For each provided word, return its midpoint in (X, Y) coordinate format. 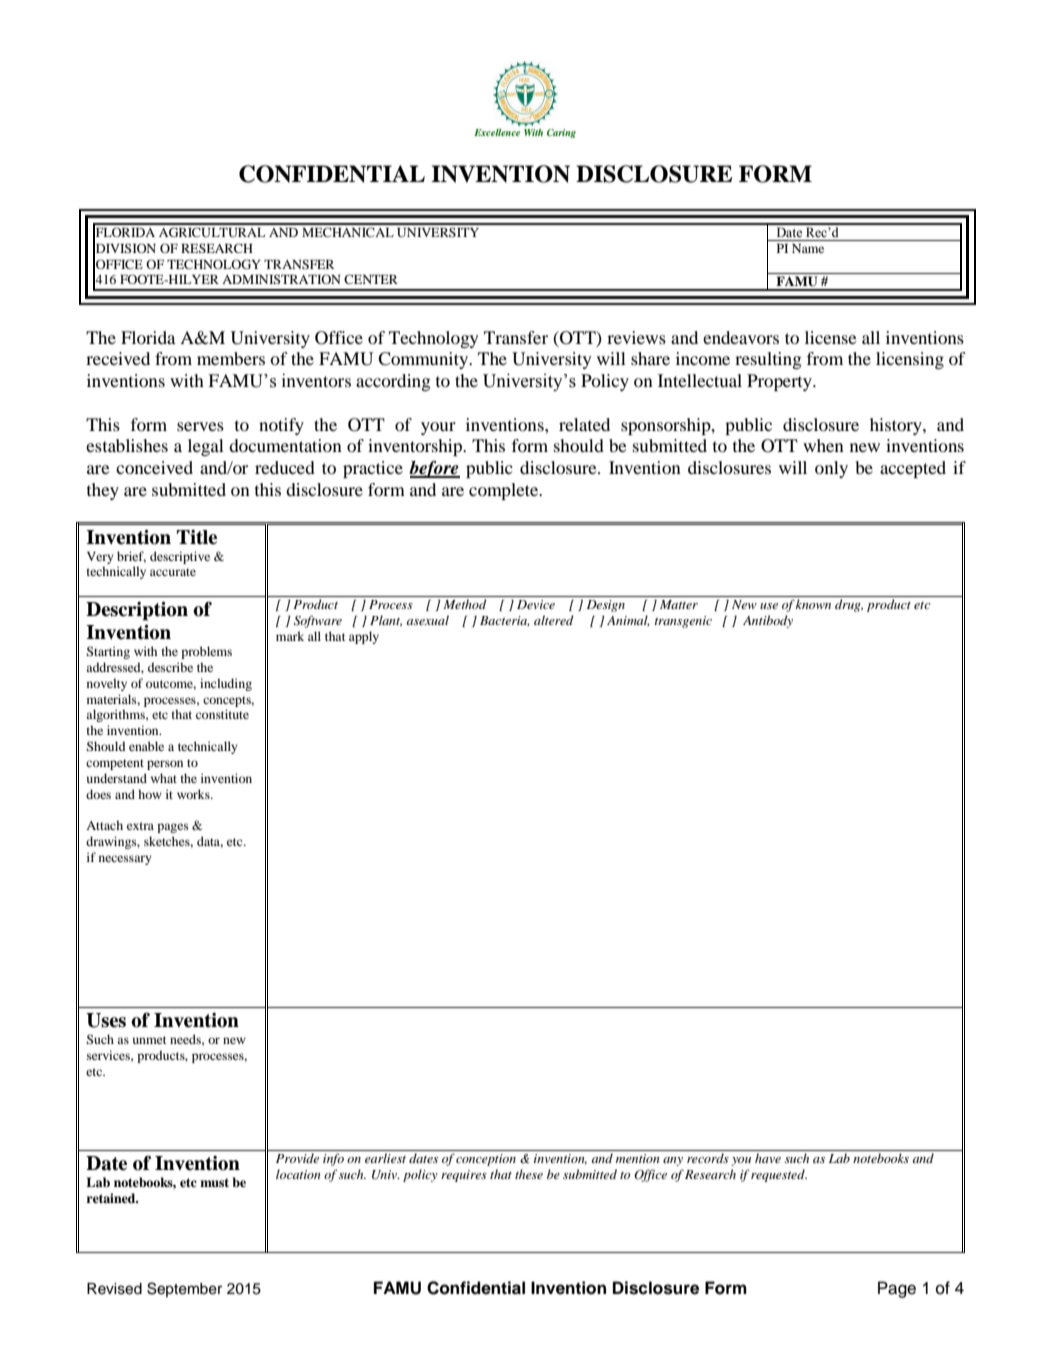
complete (505, 491)
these (529, 1174)
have (768, 1158)
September (184, 1289)
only (831, 469)
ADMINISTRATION (281, 279)
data (210, 842)
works (194, 794)
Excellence (497, 132)
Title (197, 537)
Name (808, 248)
